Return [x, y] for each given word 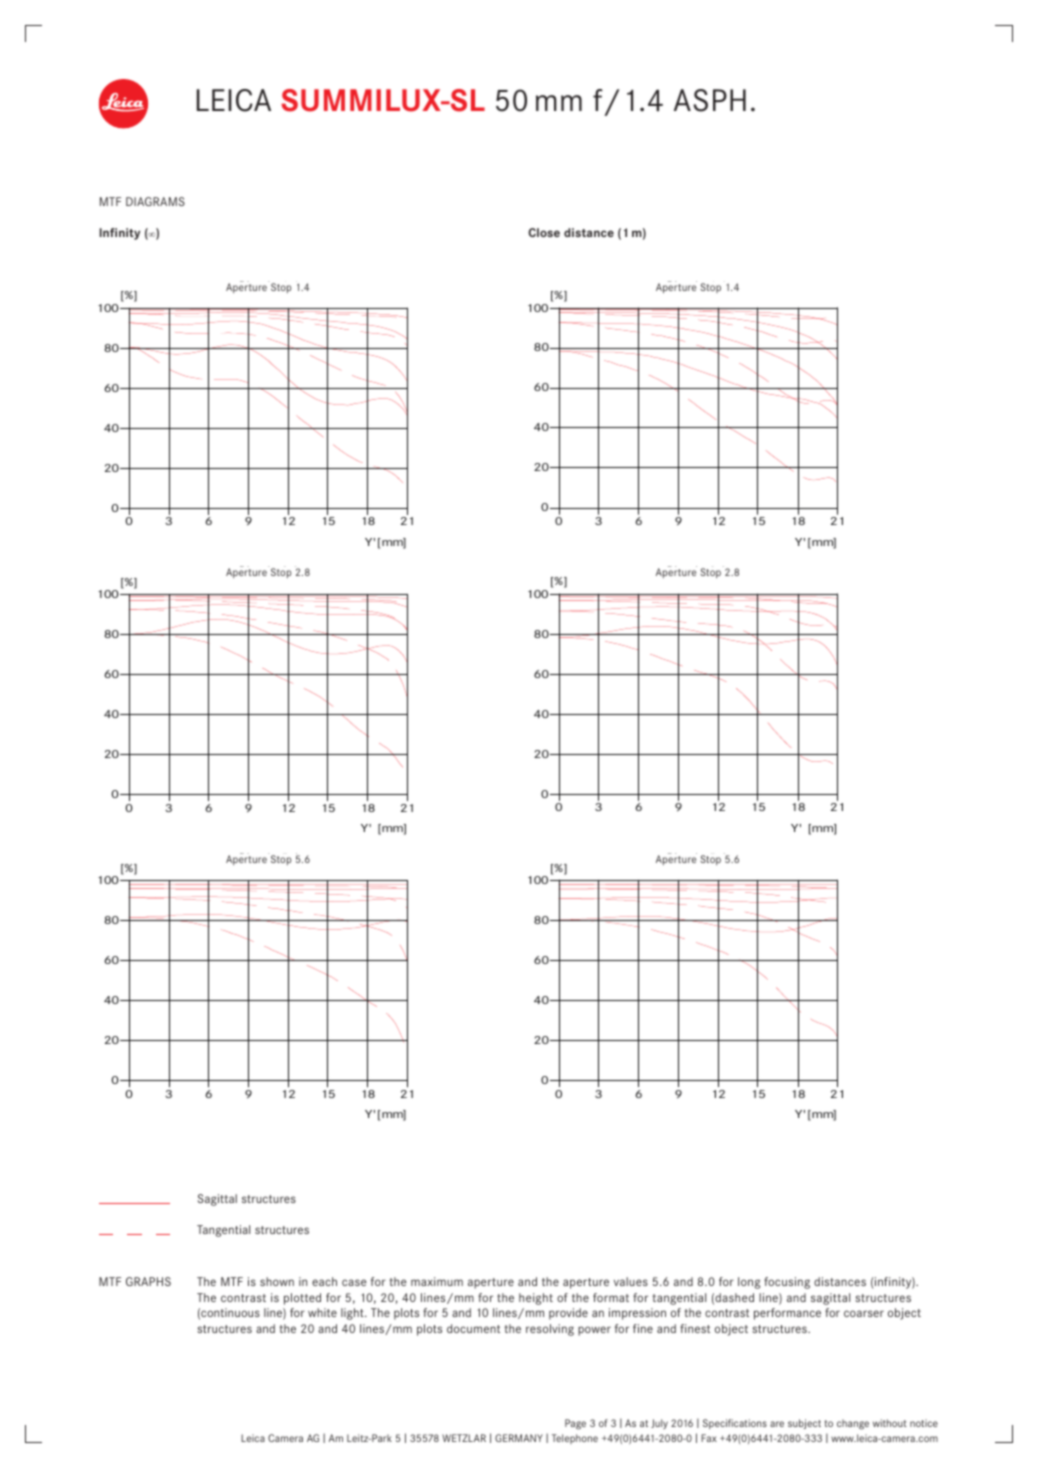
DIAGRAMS [155, 201]
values [631, 1281]
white [322, 1312]
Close [544, 232]
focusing [787, 1283]
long [749, 1283]
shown [277, 1281]
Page [575, 1424]
